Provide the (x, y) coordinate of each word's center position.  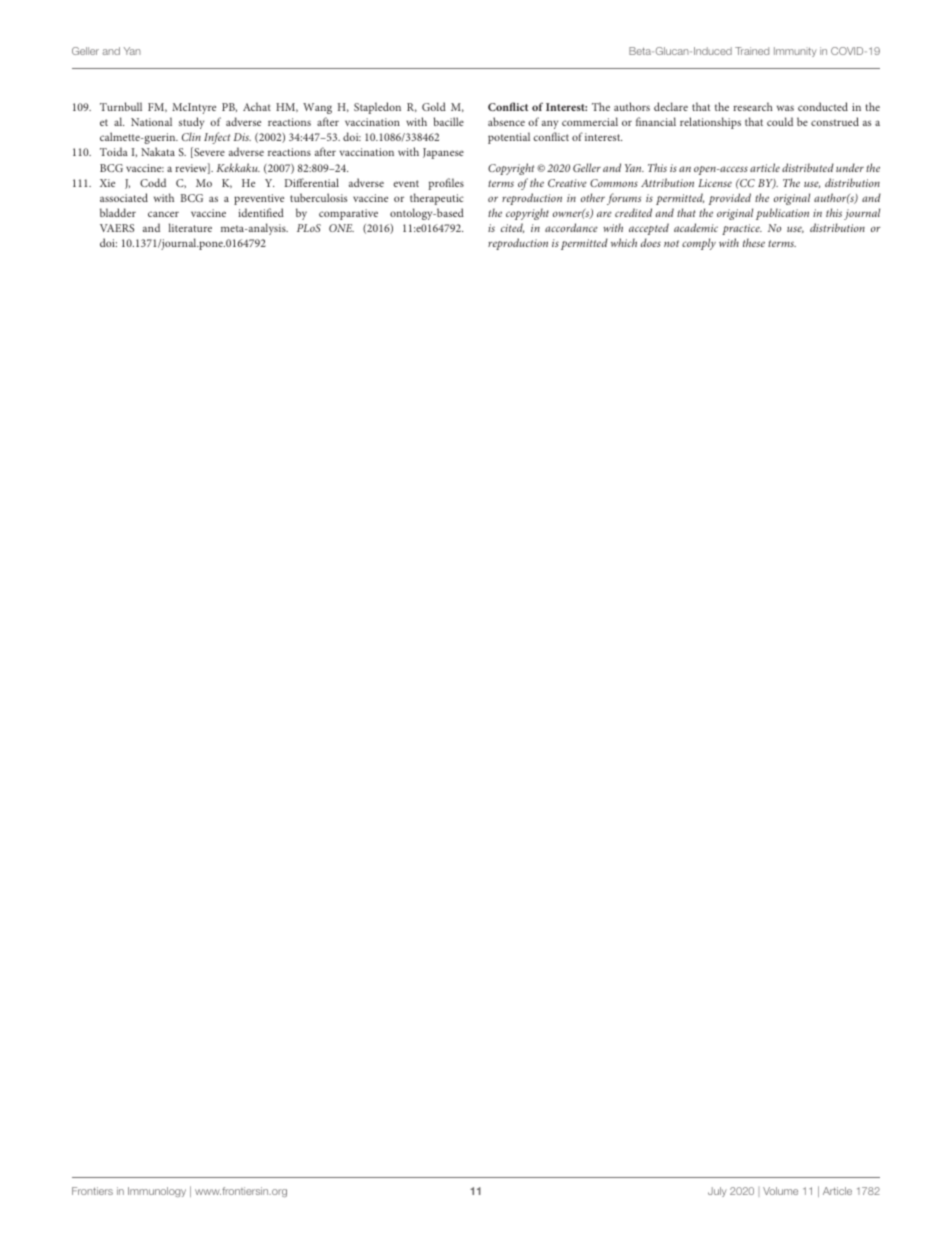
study (191, 123)
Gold (434, 106)
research (753, 106)
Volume (780, 1191)
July (717, 1192)
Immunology (157, 1192)
